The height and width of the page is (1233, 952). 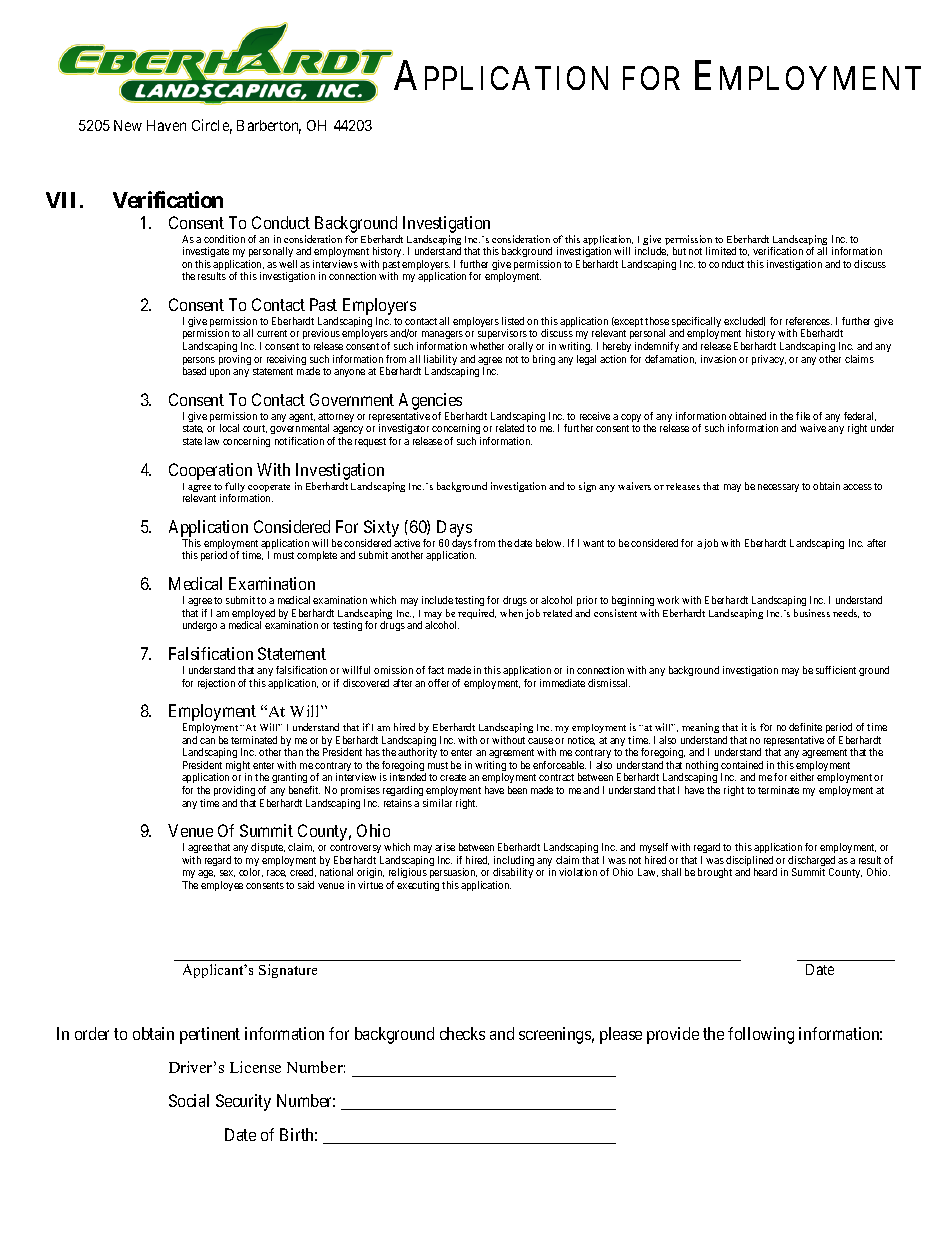 What do you see at coordinates (765, 872) in the page?
I see `heard` at bounding box center [765, 872].
